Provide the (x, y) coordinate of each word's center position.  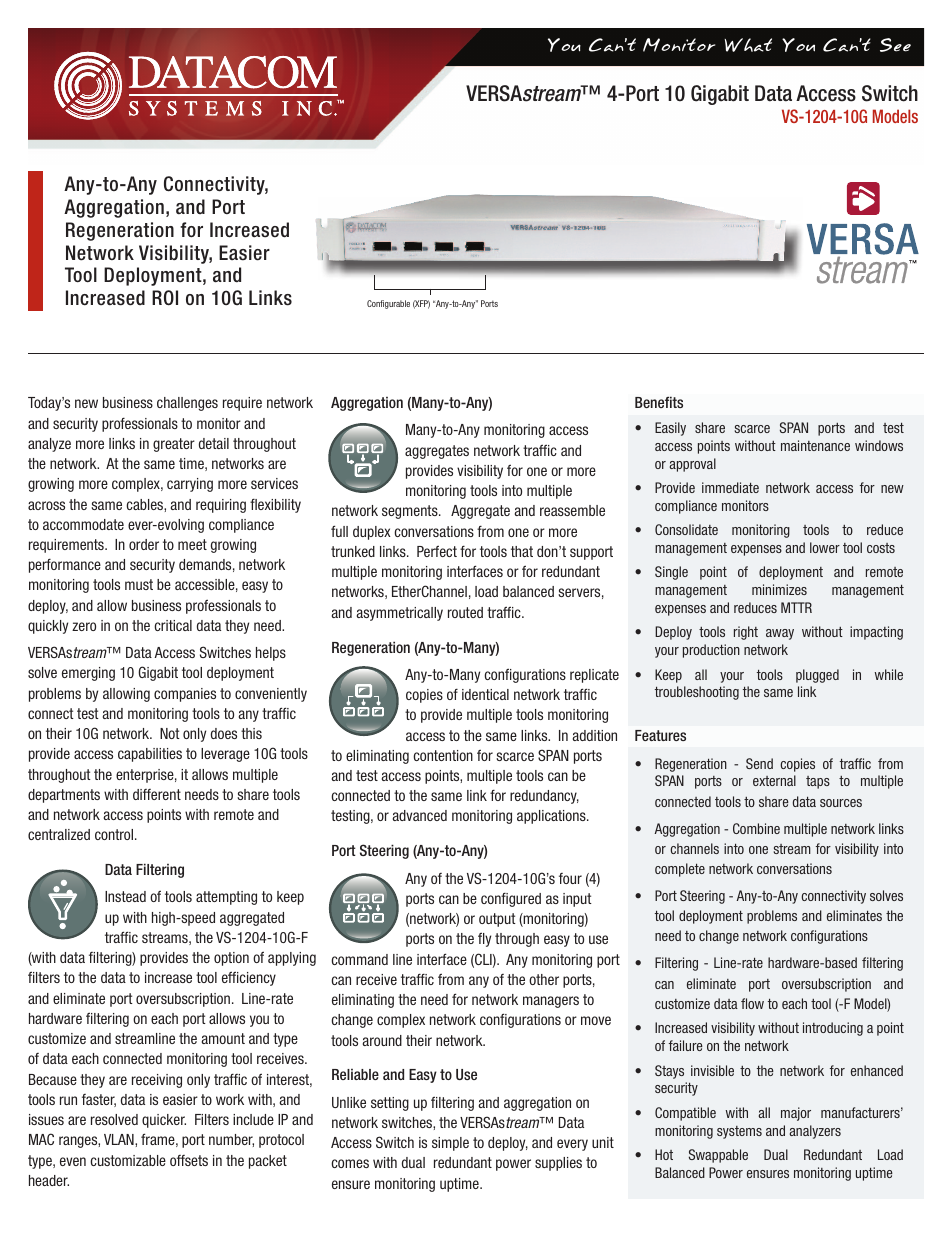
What (748, 45)
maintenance (815, 445)
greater (174, 445)
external (774, 780)
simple (450, 1144)
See (895, 45)
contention (443, 755)
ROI (165, 298)
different (157, 794)
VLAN (120, 1139)
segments (411, 512)
